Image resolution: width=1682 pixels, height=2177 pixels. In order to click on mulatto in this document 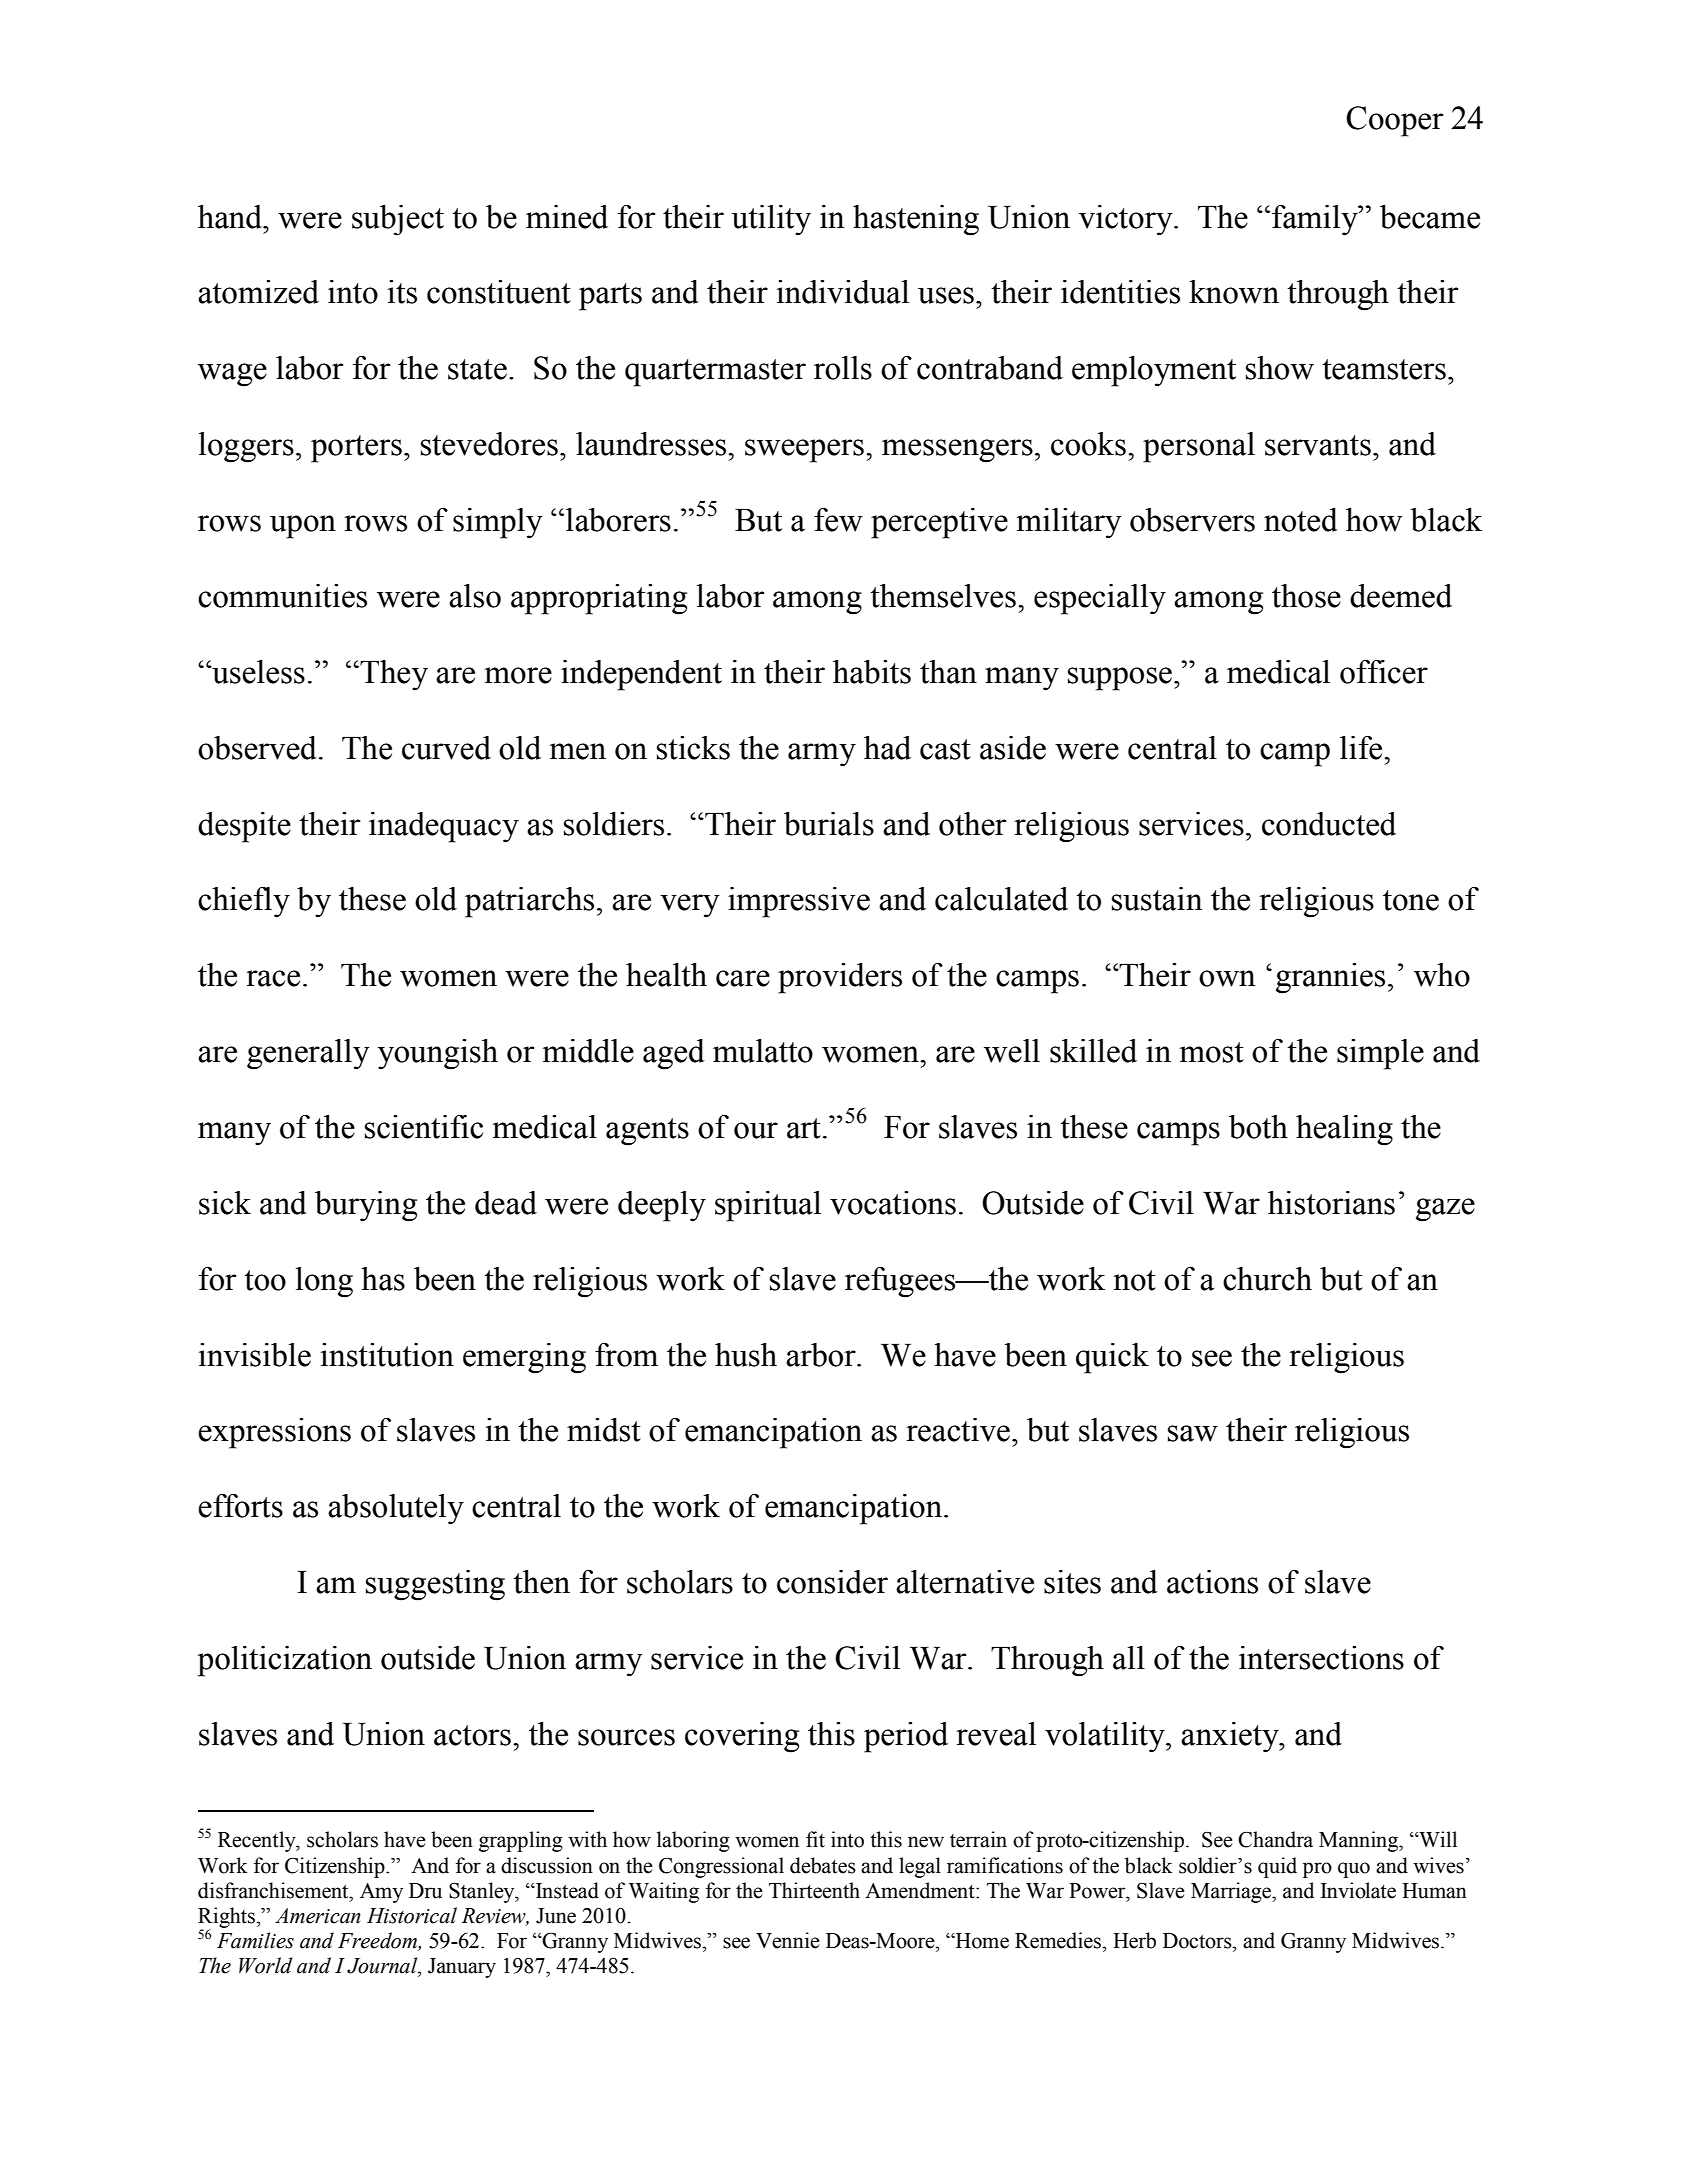, I will do `click(763, 1051)`.
